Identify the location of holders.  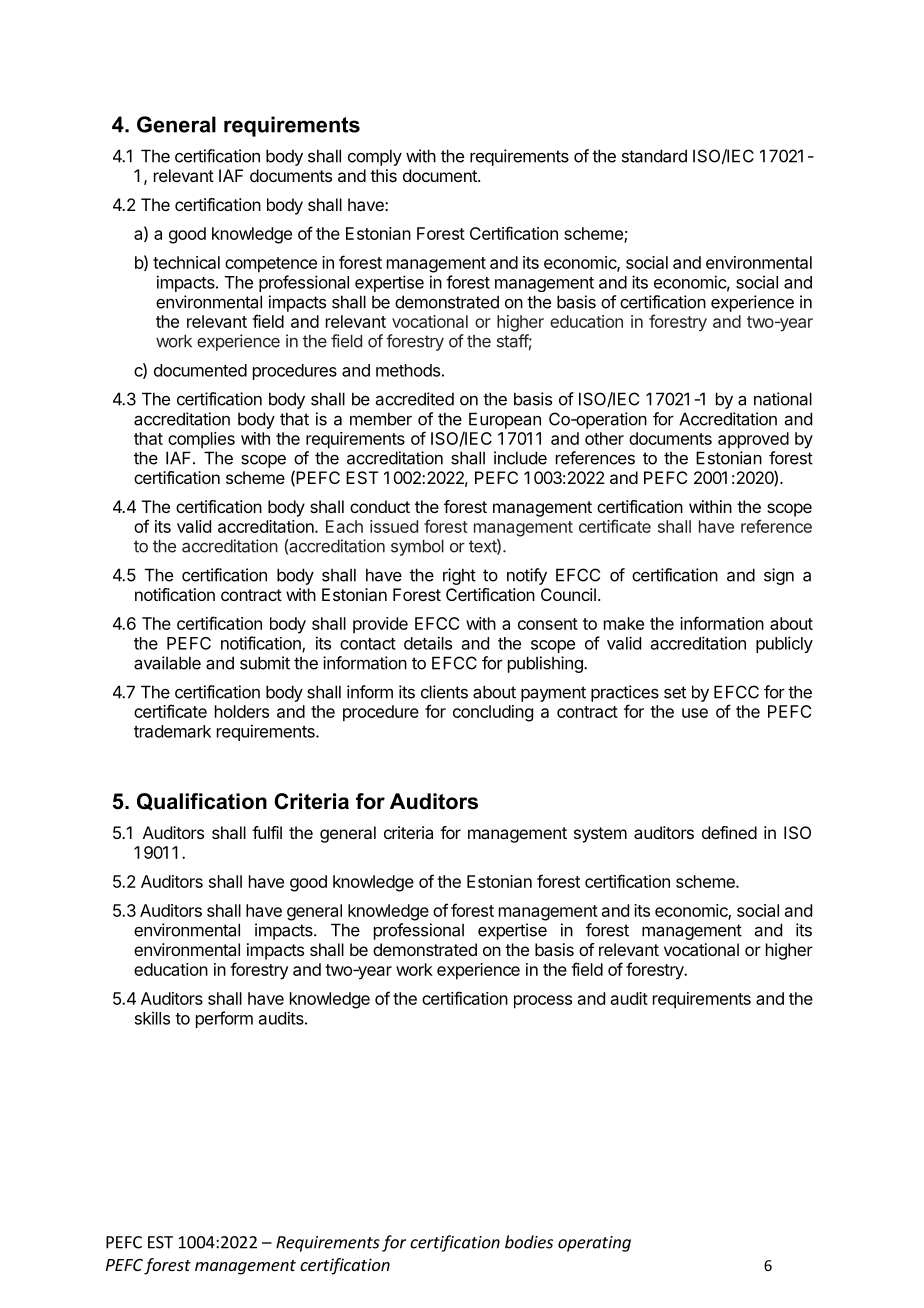
(242, 711).
